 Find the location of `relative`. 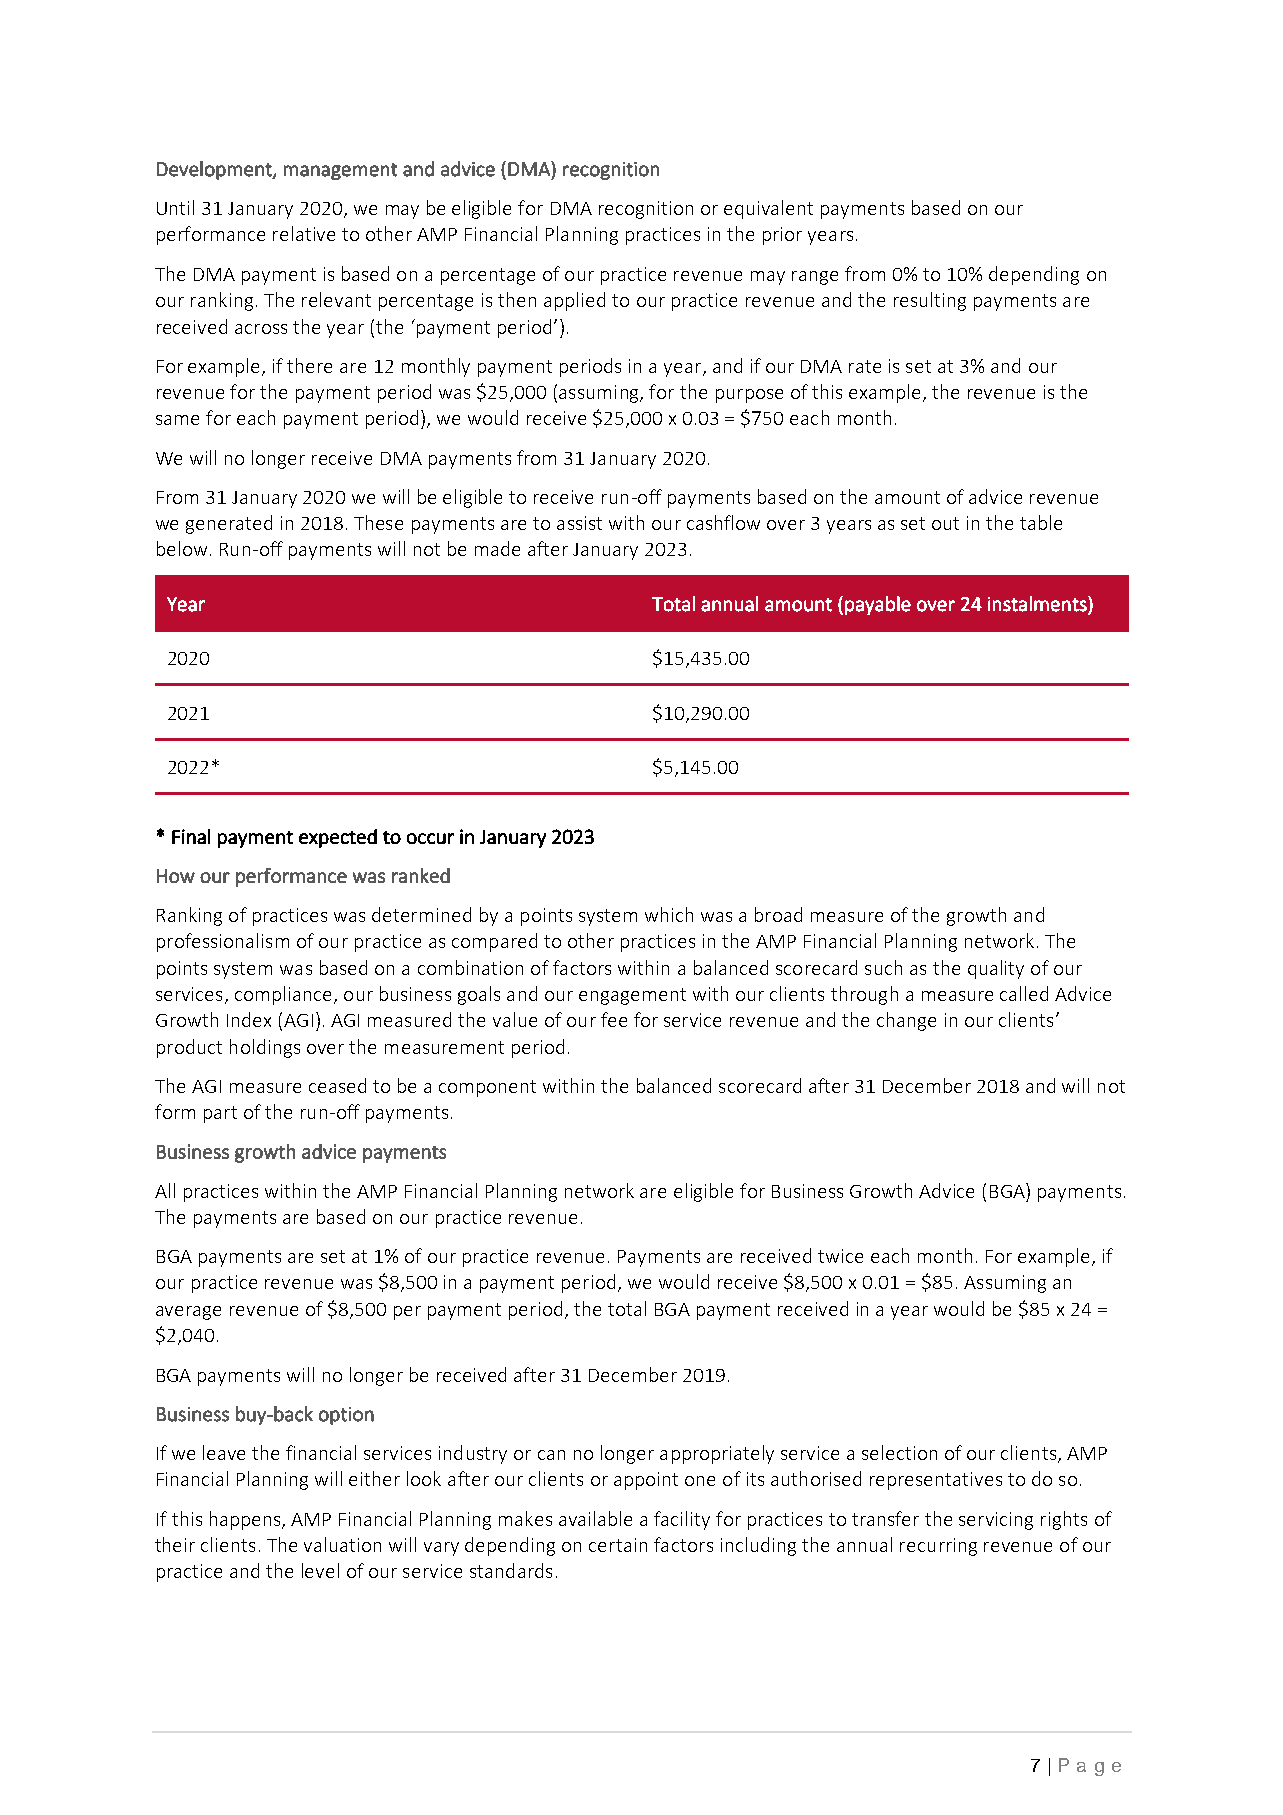

relative is located at coordinates (304, 233).
